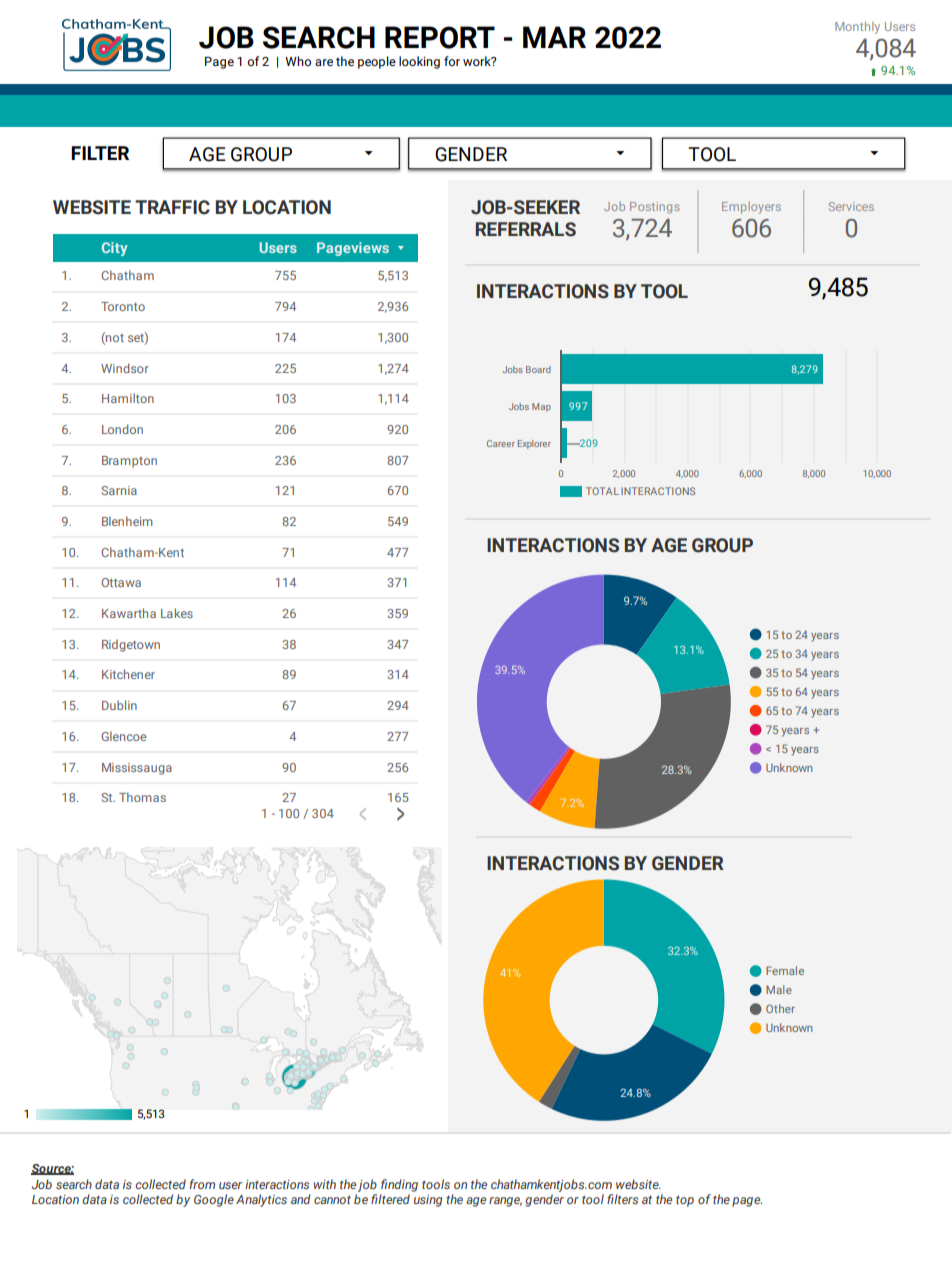  What do you see at coordinates (602, 491) in the screenshot?
I see `TOTAL` at bounding box center [602, 491].
